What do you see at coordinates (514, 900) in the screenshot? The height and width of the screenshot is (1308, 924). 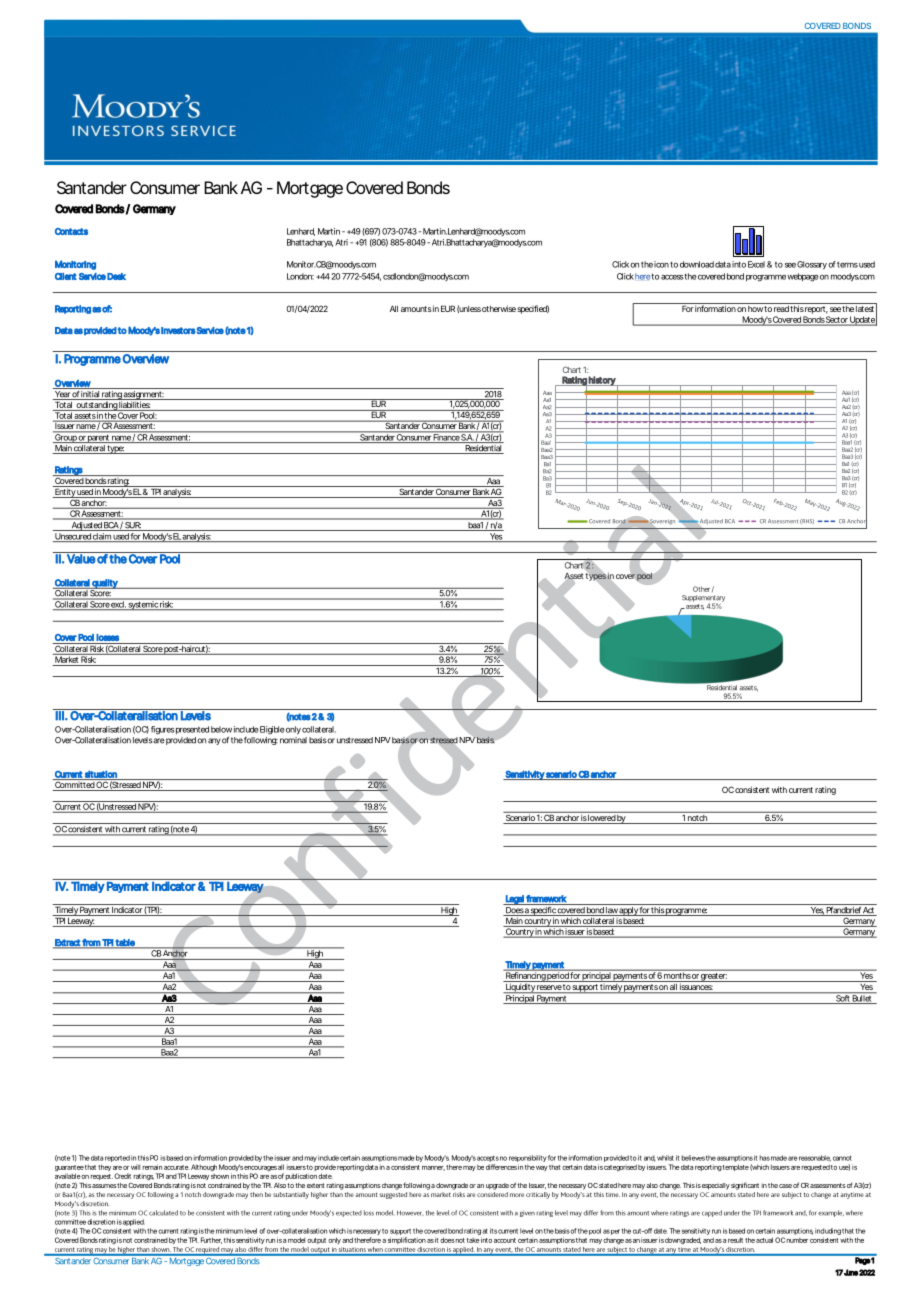 I see `Legal` at bounding box center [514, 900].
